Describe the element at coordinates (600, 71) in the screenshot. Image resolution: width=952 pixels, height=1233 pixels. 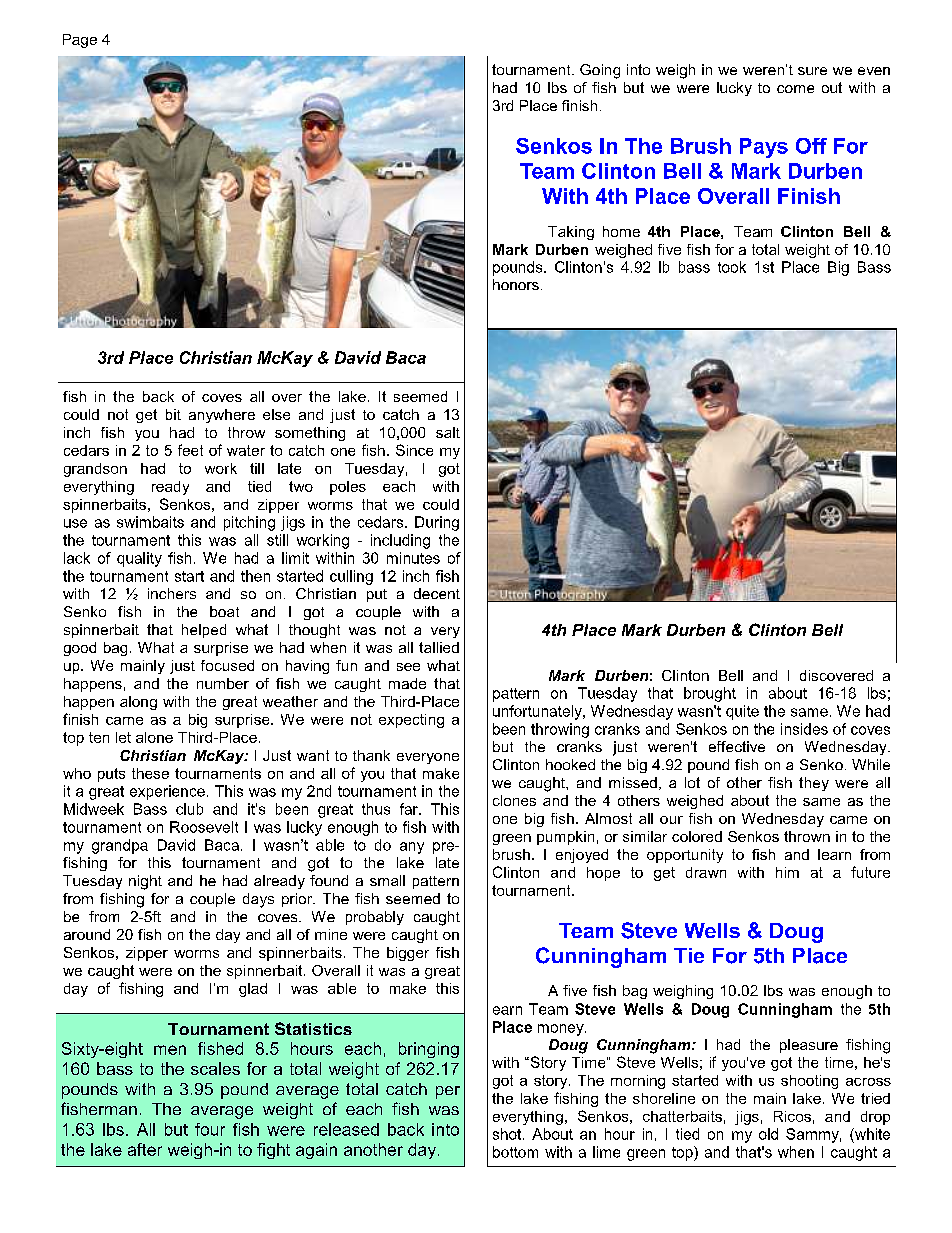
I see `Going` at that location.
